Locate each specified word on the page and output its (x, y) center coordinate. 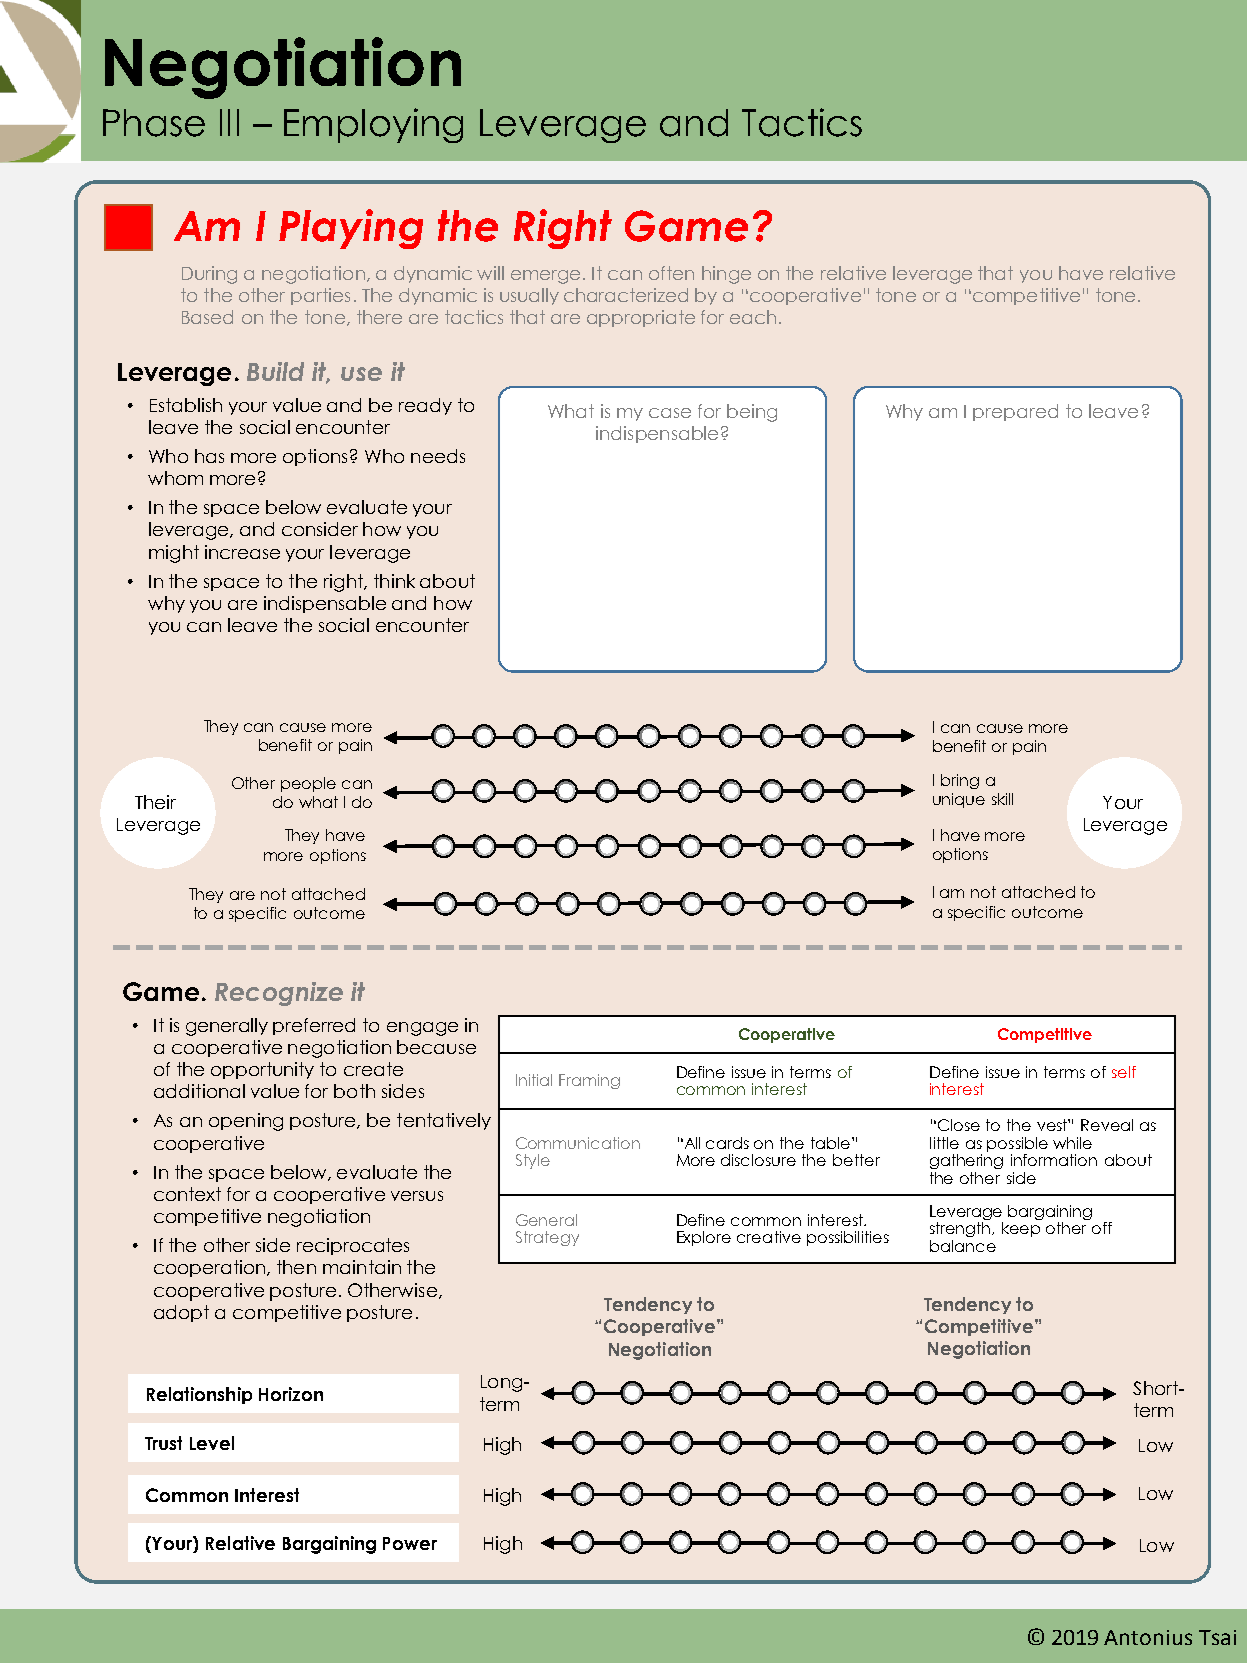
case (670, 413)
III (229, 122)
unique (959, 800)
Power (410, 1543)
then (296, 1267)
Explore (704, 1238)
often (671, 273)
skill (1002, 799)
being (752, 413)
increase (242, 552)
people (308, 784)
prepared (1015, 412)
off (1102, 1228)
